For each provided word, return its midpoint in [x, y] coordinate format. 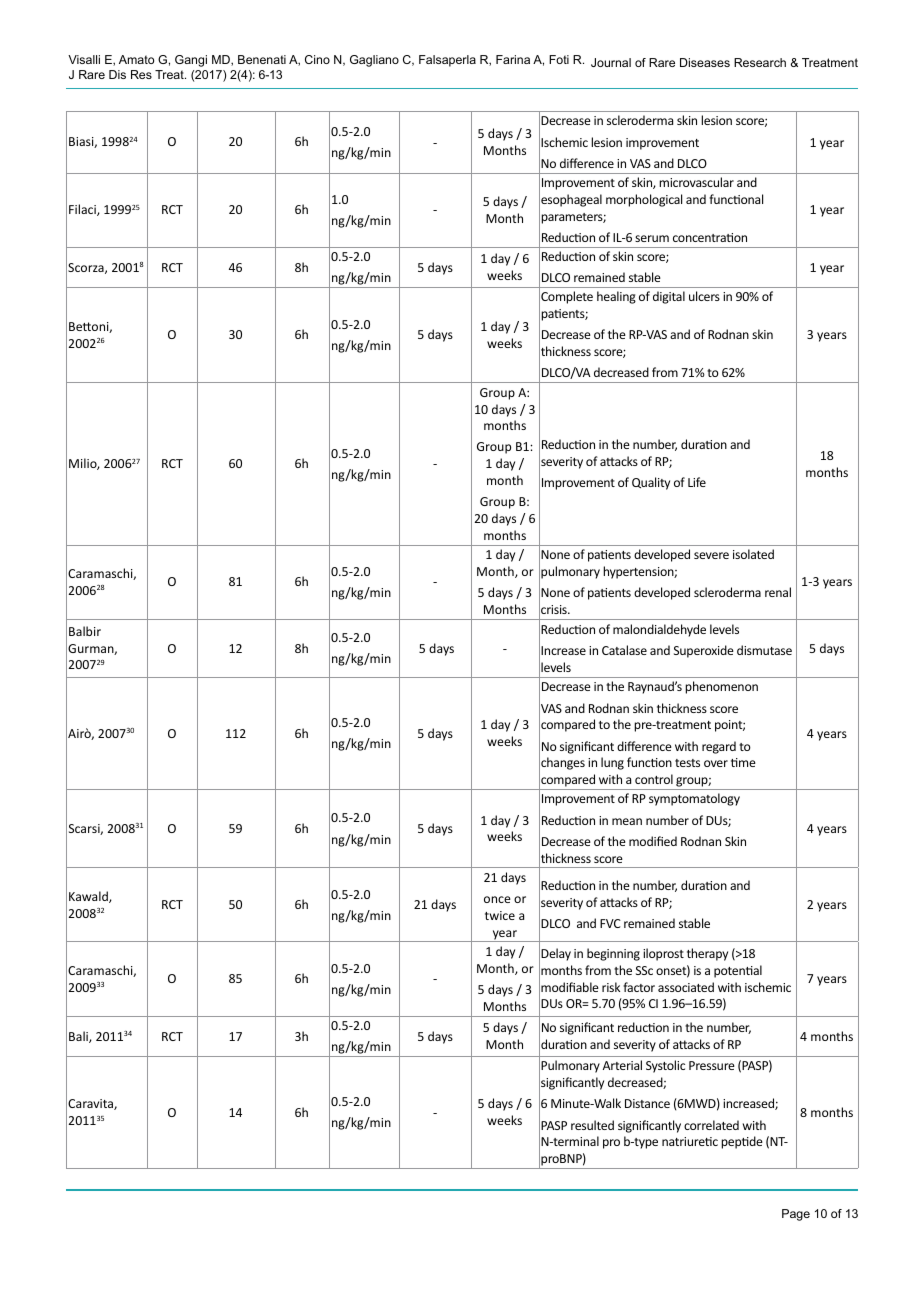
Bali [79, 1037]
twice [500, 915]
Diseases [705, 62]
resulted [592, 1125]
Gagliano [374, 61]
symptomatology [694, 799]
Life [697, 482]
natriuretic [690, 1141]
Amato [136, 59]
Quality [651, 483]
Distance [647, 1103]
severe [711, 555]
